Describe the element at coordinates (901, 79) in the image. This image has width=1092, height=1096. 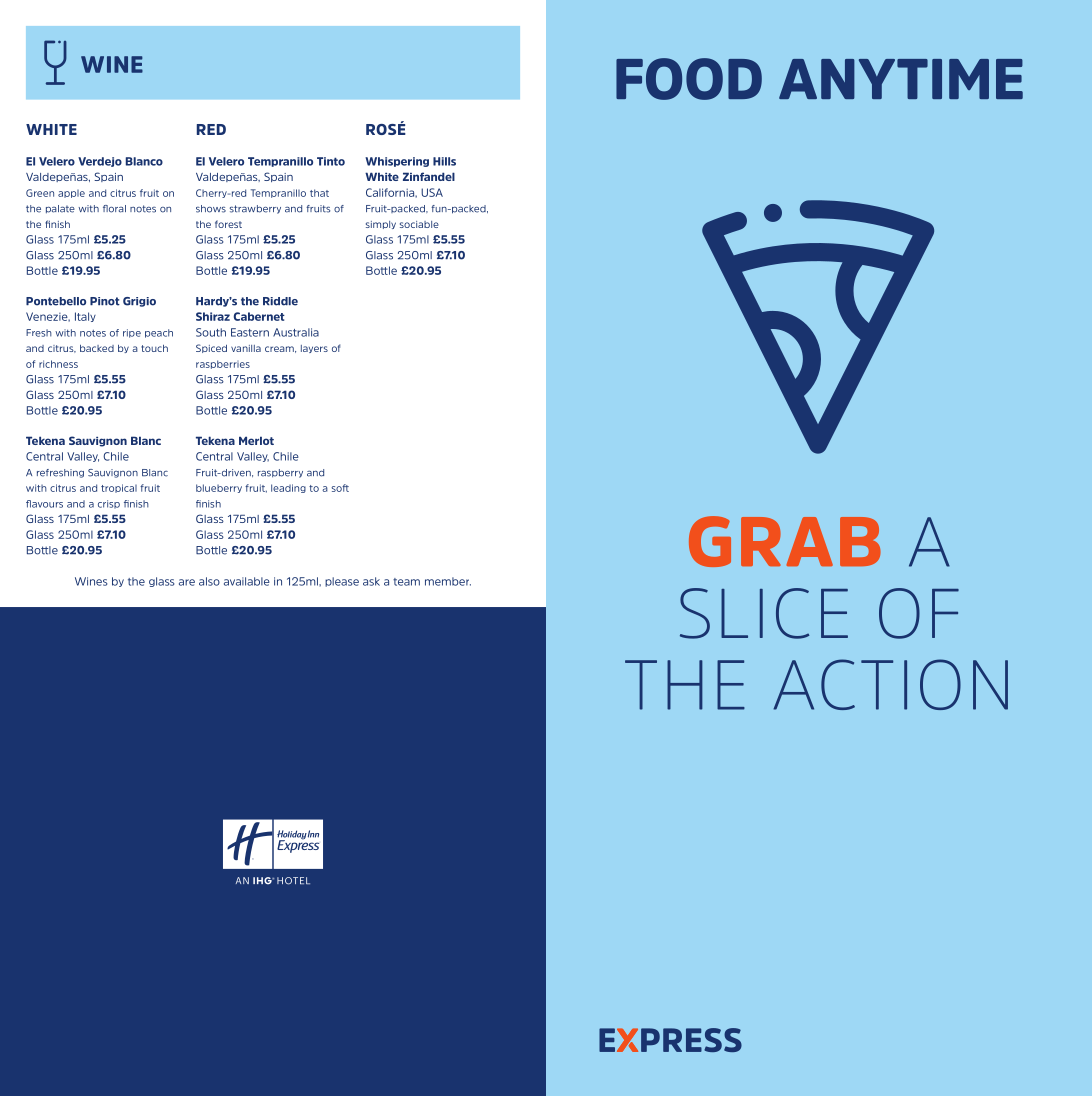
I see `ANYTIME` at that location.
